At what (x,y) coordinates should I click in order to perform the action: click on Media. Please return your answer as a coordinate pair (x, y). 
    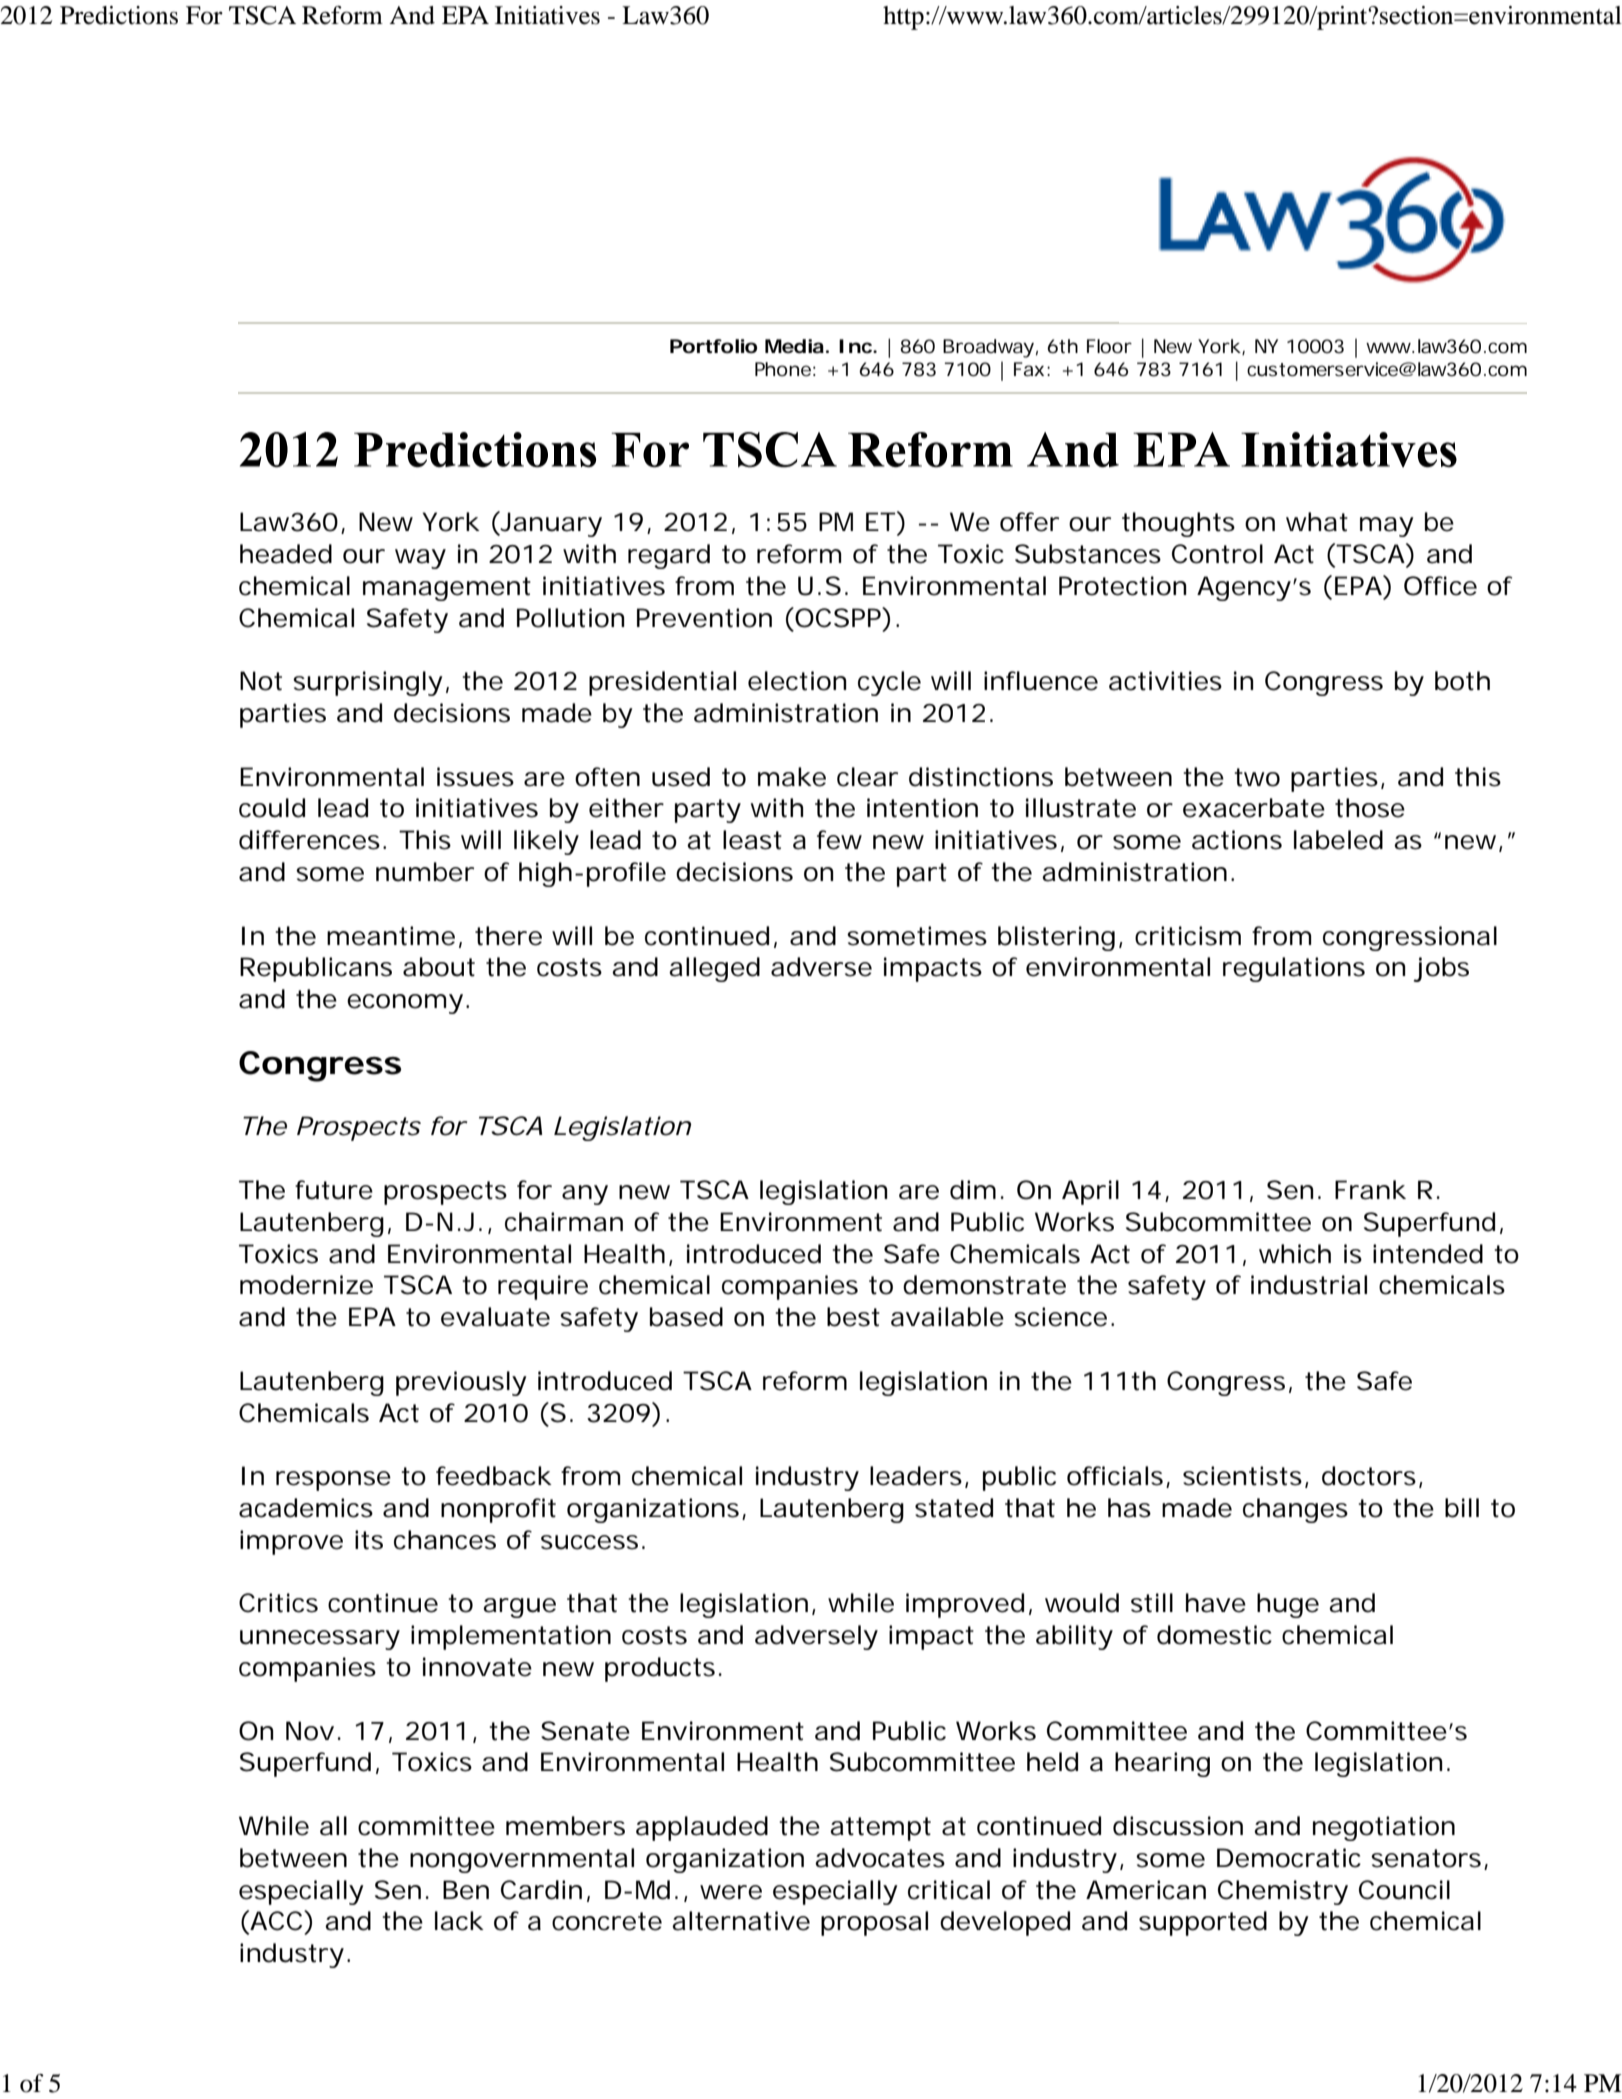
    Looking at the image, I should click on (794, 346).
